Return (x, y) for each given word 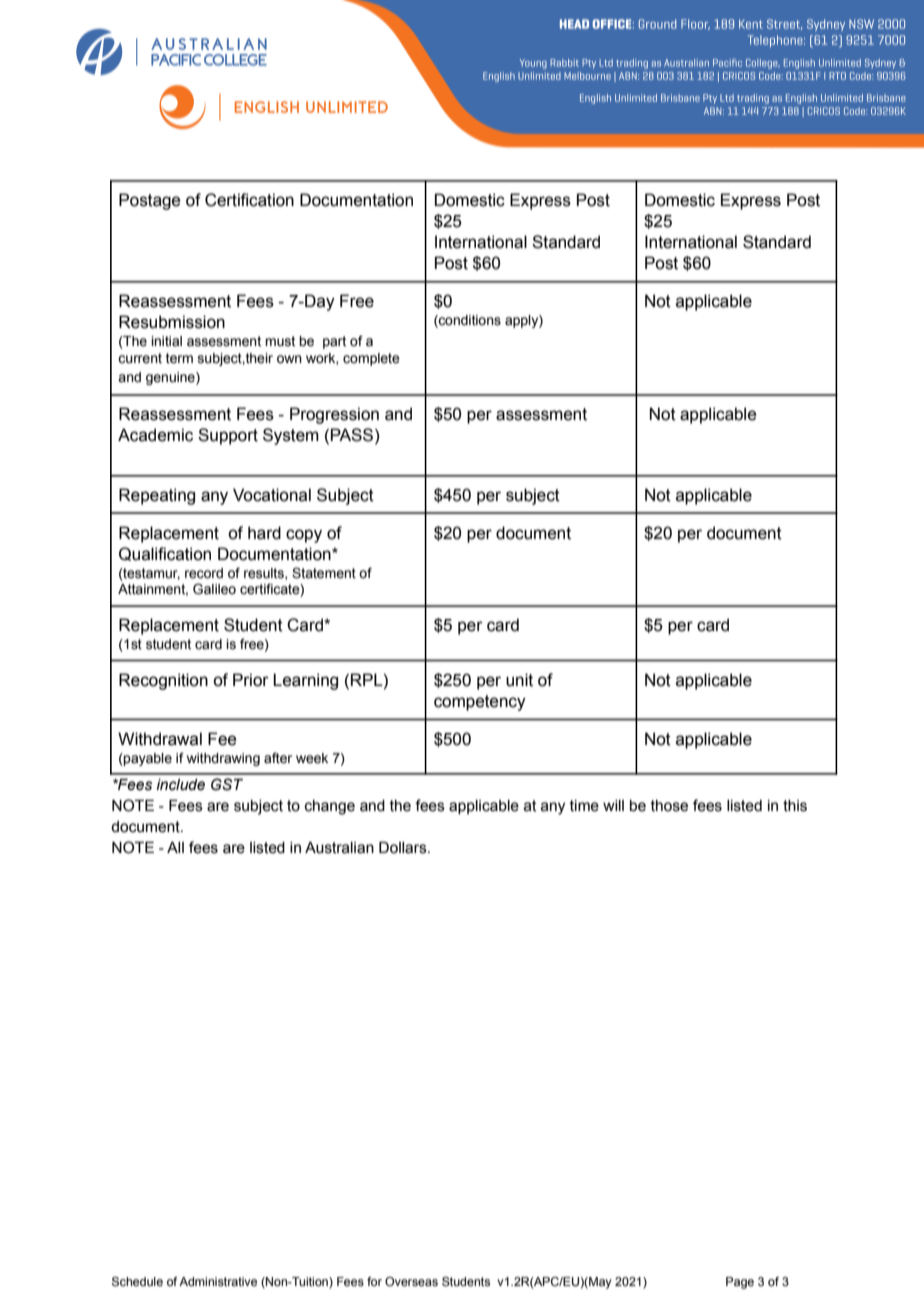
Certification (249, 200)
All (175, 847)
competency (480, 703)
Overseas (411, 1281)
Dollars (404, 848)
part (334, 342)
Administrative (218, 1281)
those (669, 806)
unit (519, 680)
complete (371, 359)
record (204, 573)
